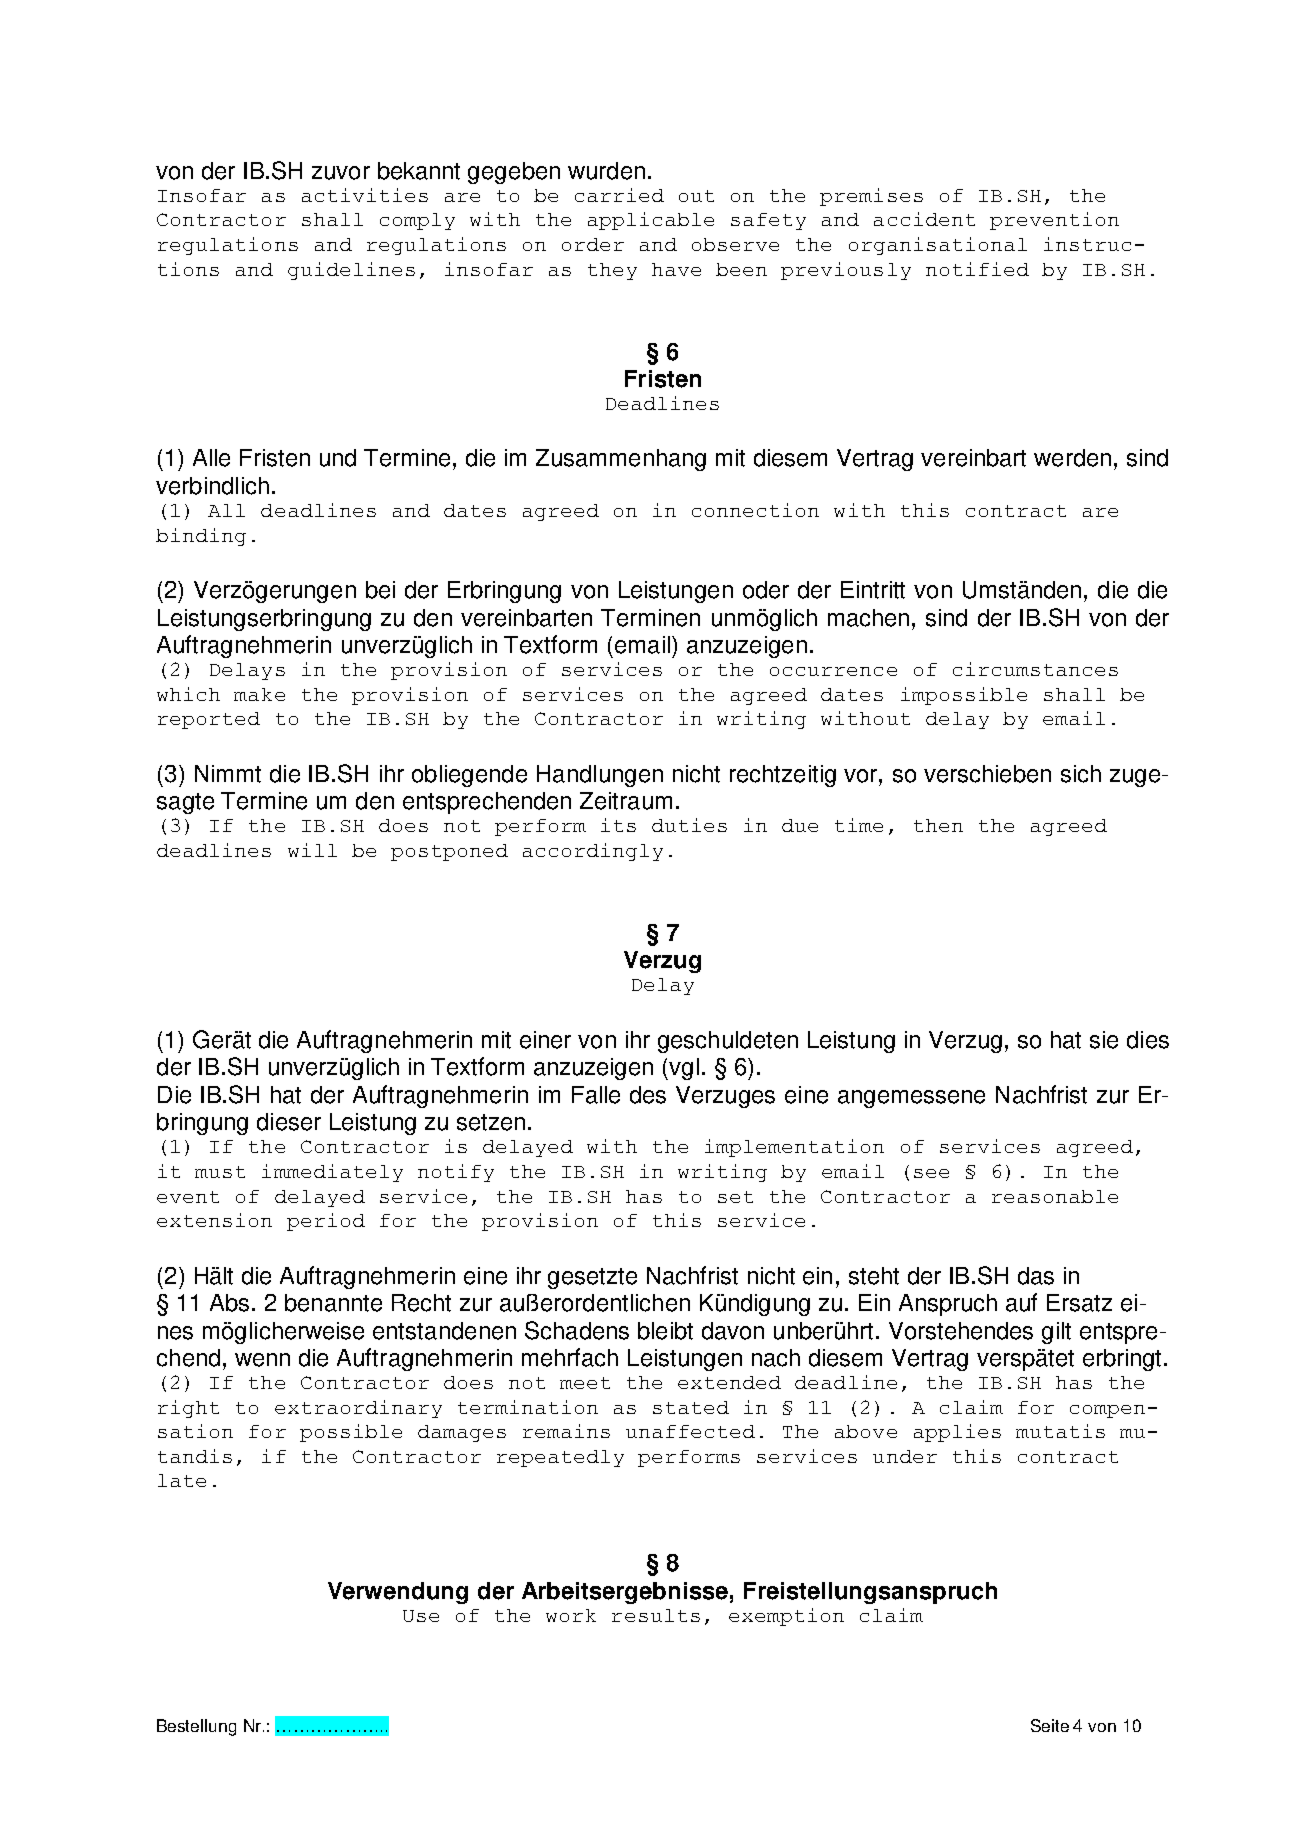 The image size is (1292, 1828). I want to click on sie, so click(1104, 1040).
